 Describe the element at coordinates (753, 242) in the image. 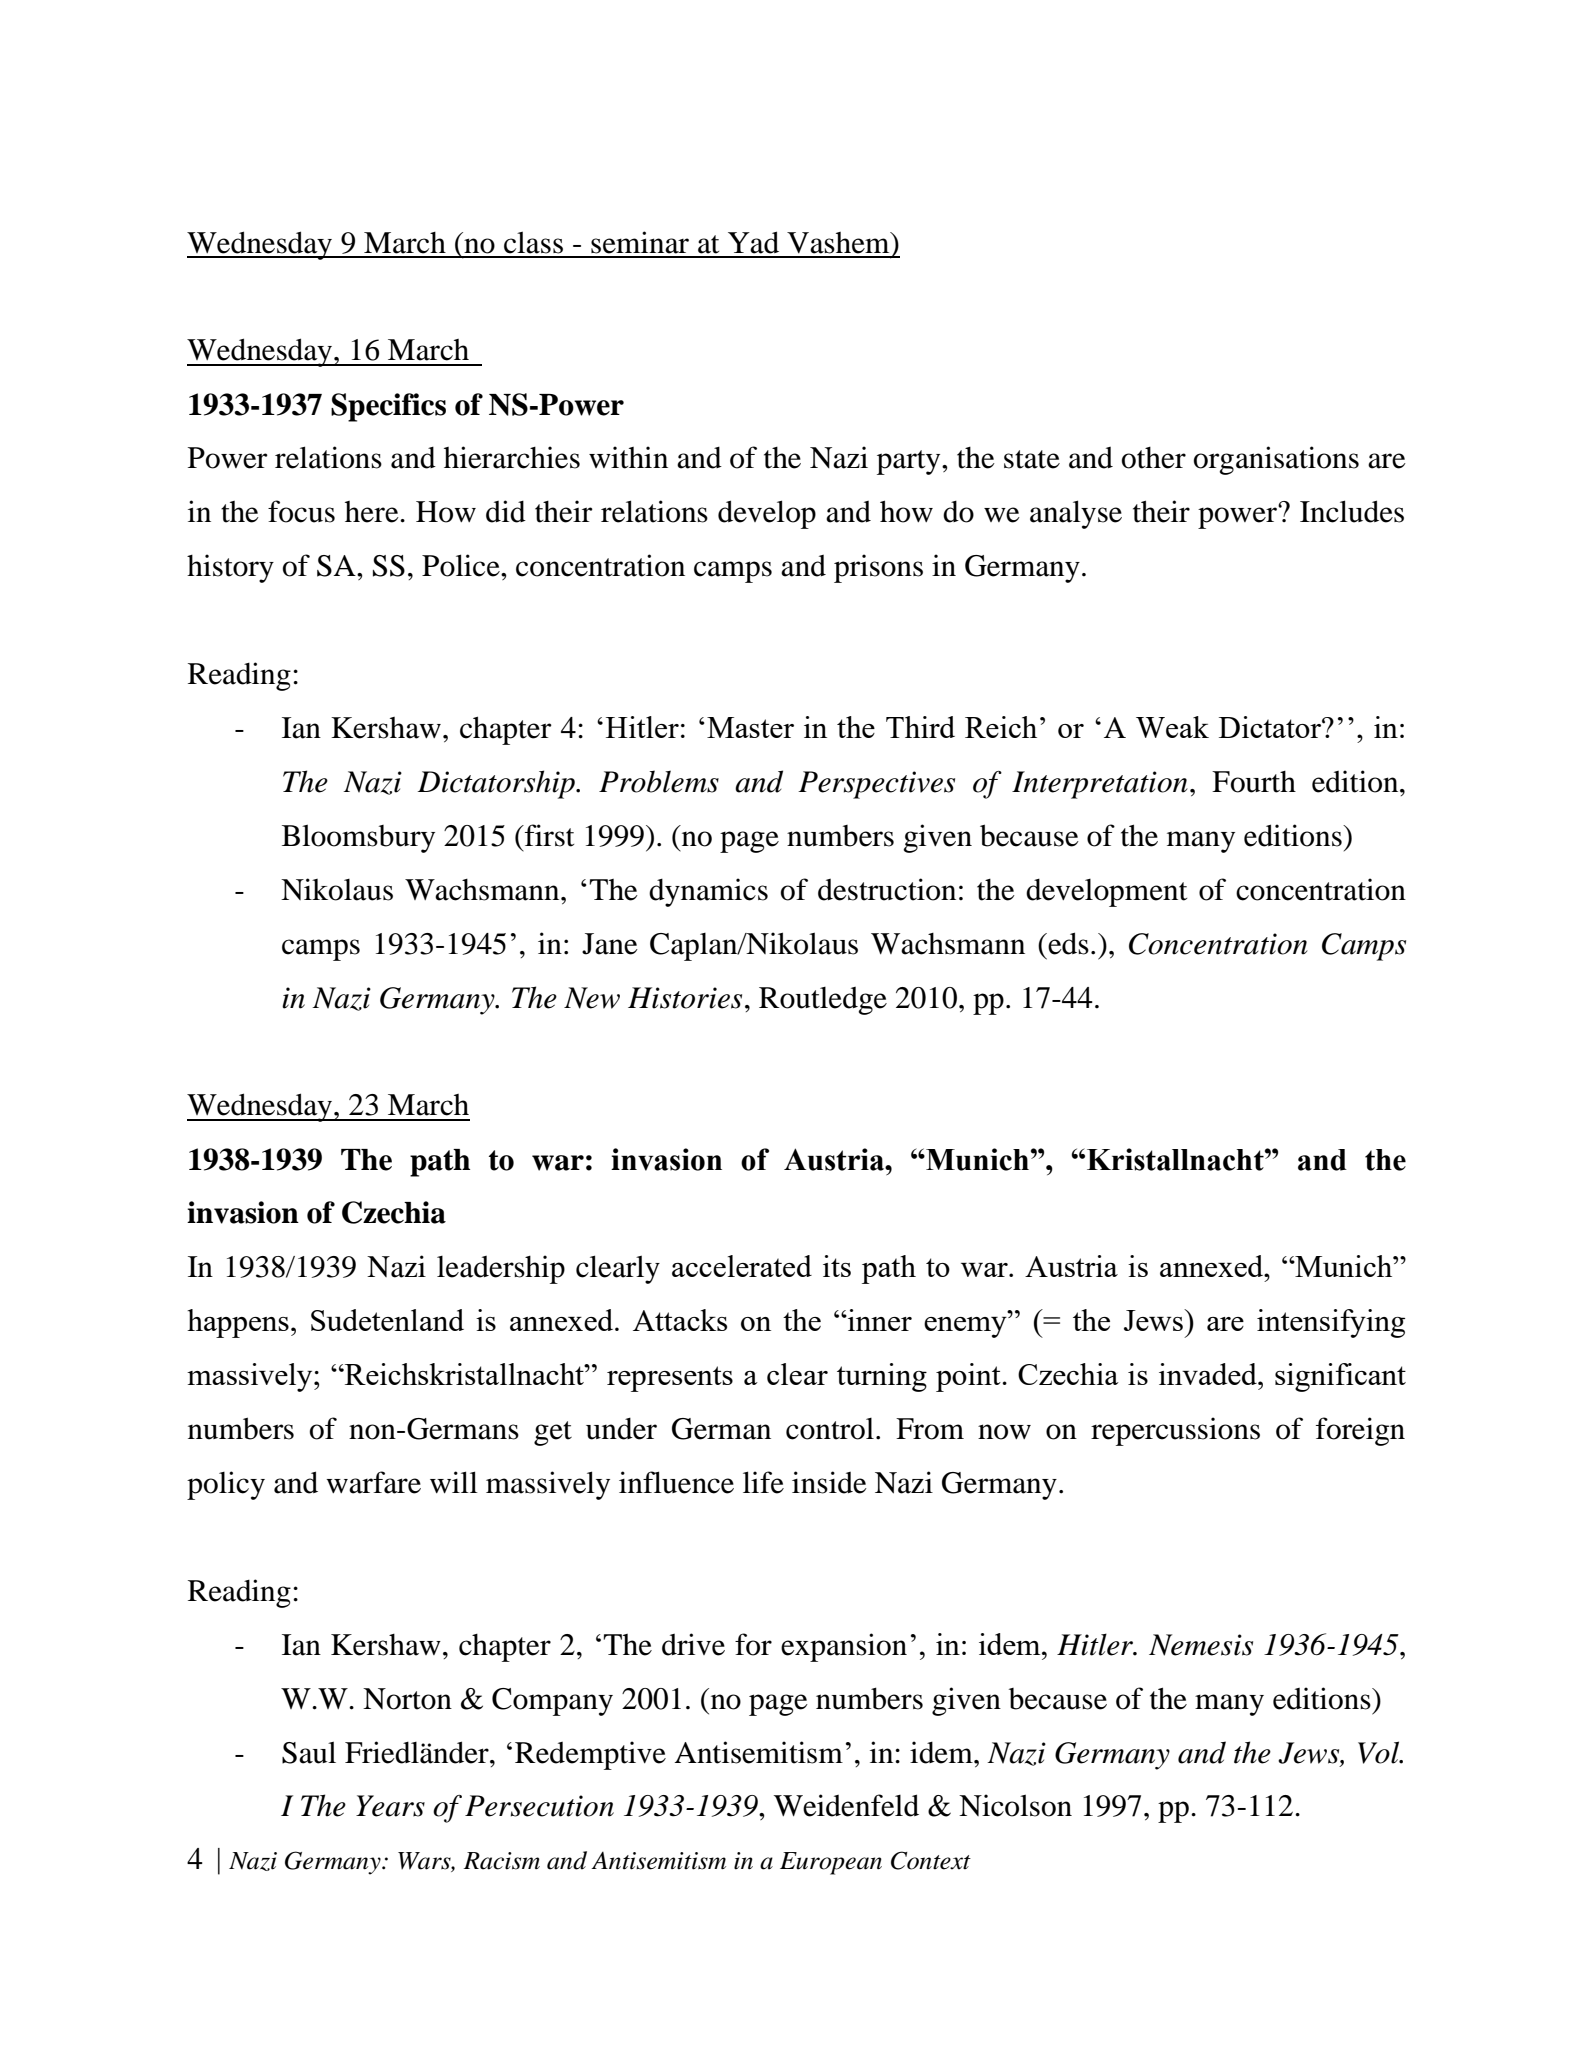

I see `Yad` at that location.
